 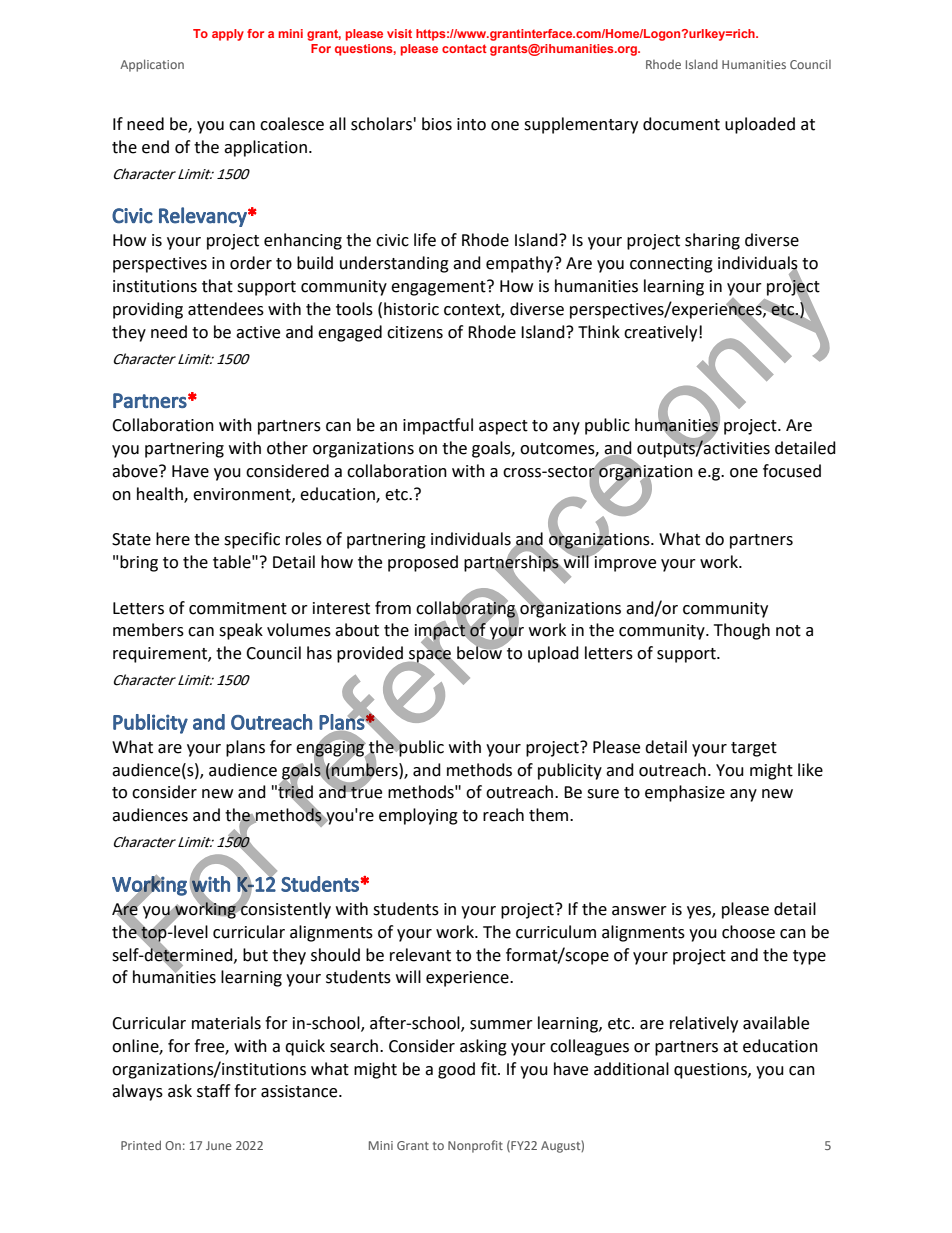 I want to click on focused, so click(x=792, y=471).
